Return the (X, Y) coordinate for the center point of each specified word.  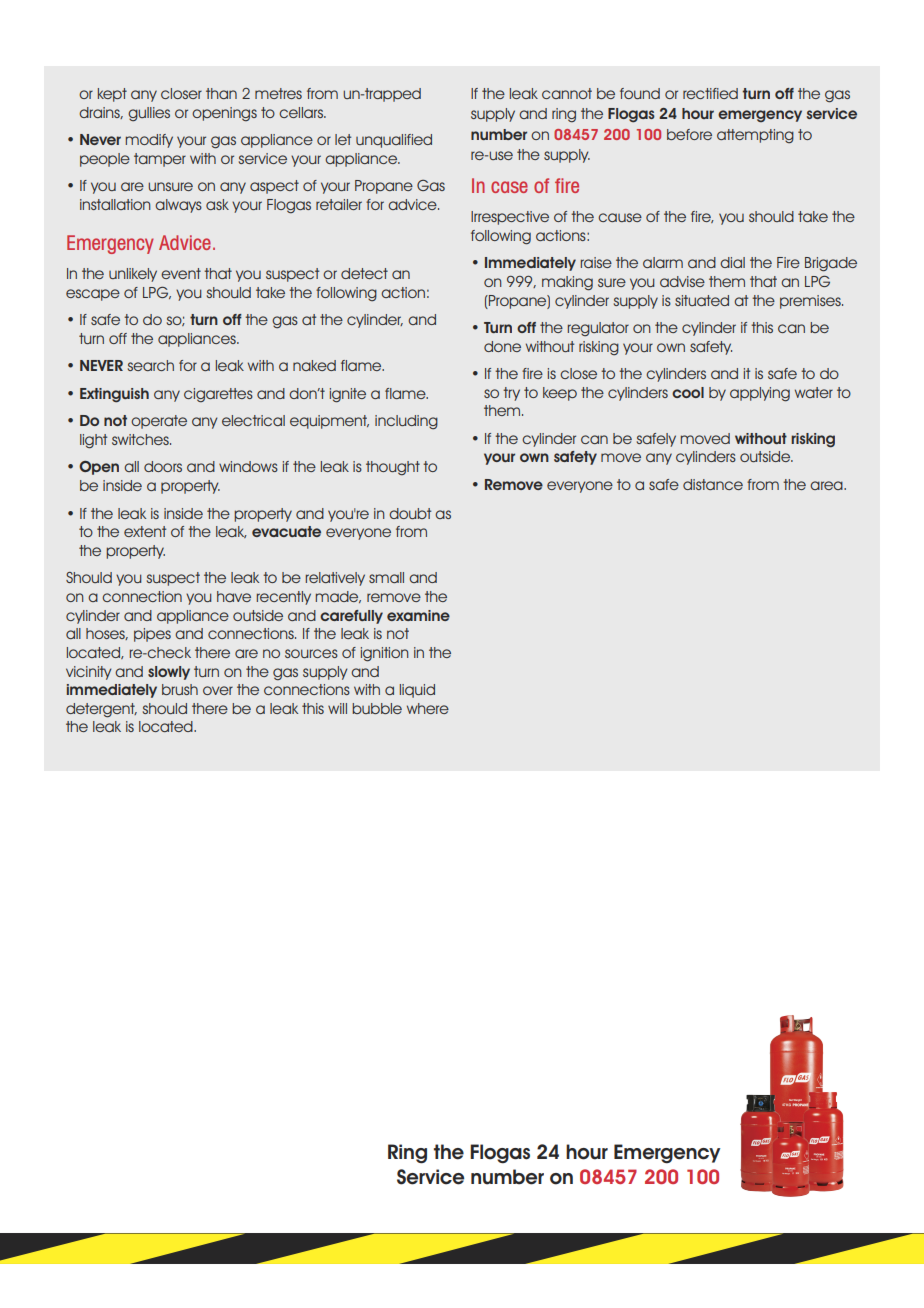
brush (180, 689)
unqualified (394, 141)
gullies (149, 114)
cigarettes (218, 395)
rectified (710, 93)
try (511, 394)
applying (760, 394)
